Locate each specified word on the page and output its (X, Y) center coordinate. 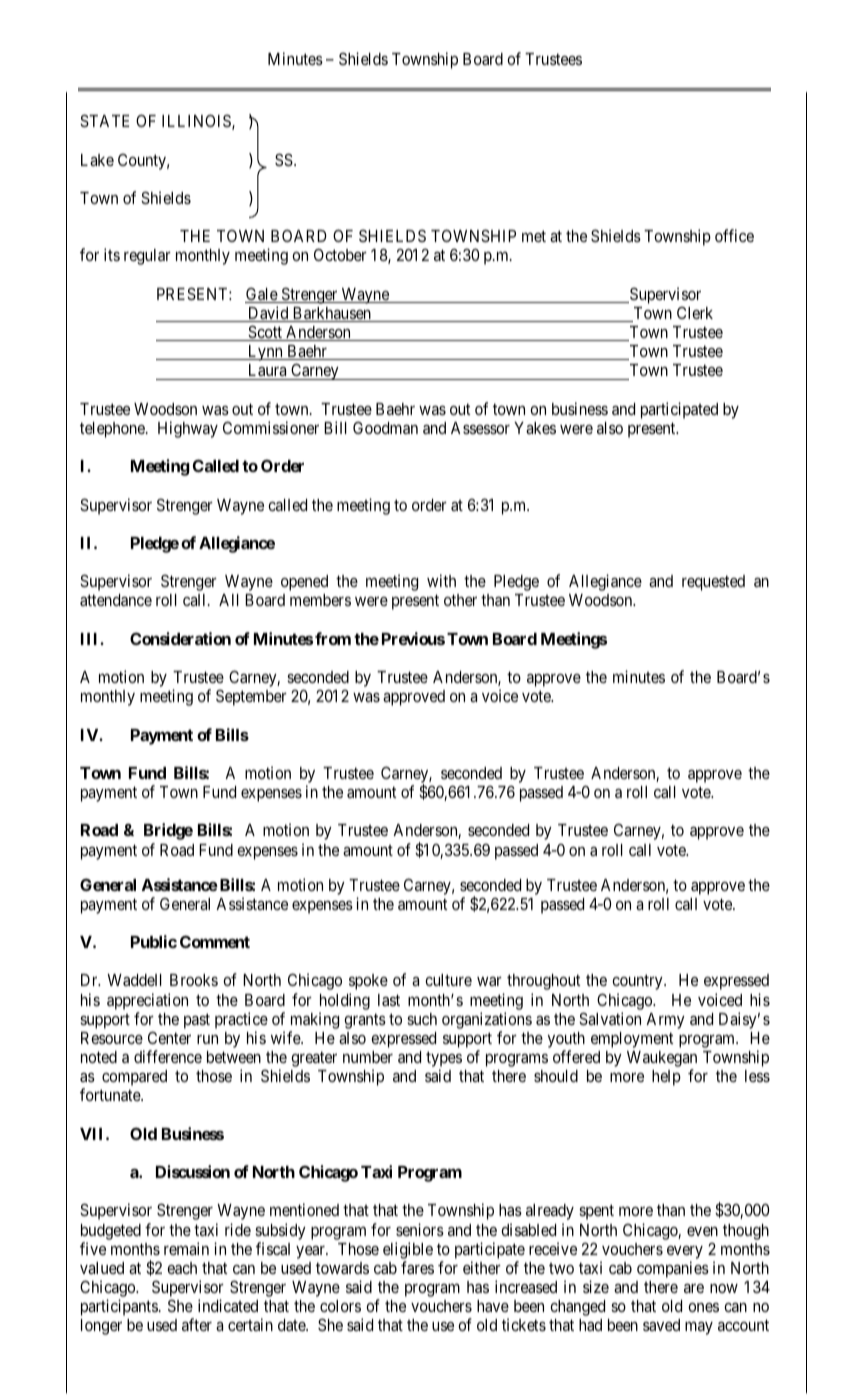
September (251, 697)
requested (713, 583)
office (734, 235)
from (333, 638)
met (534, 236)
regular (147, 257)
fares (417, 1267)
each (182, 1268)
